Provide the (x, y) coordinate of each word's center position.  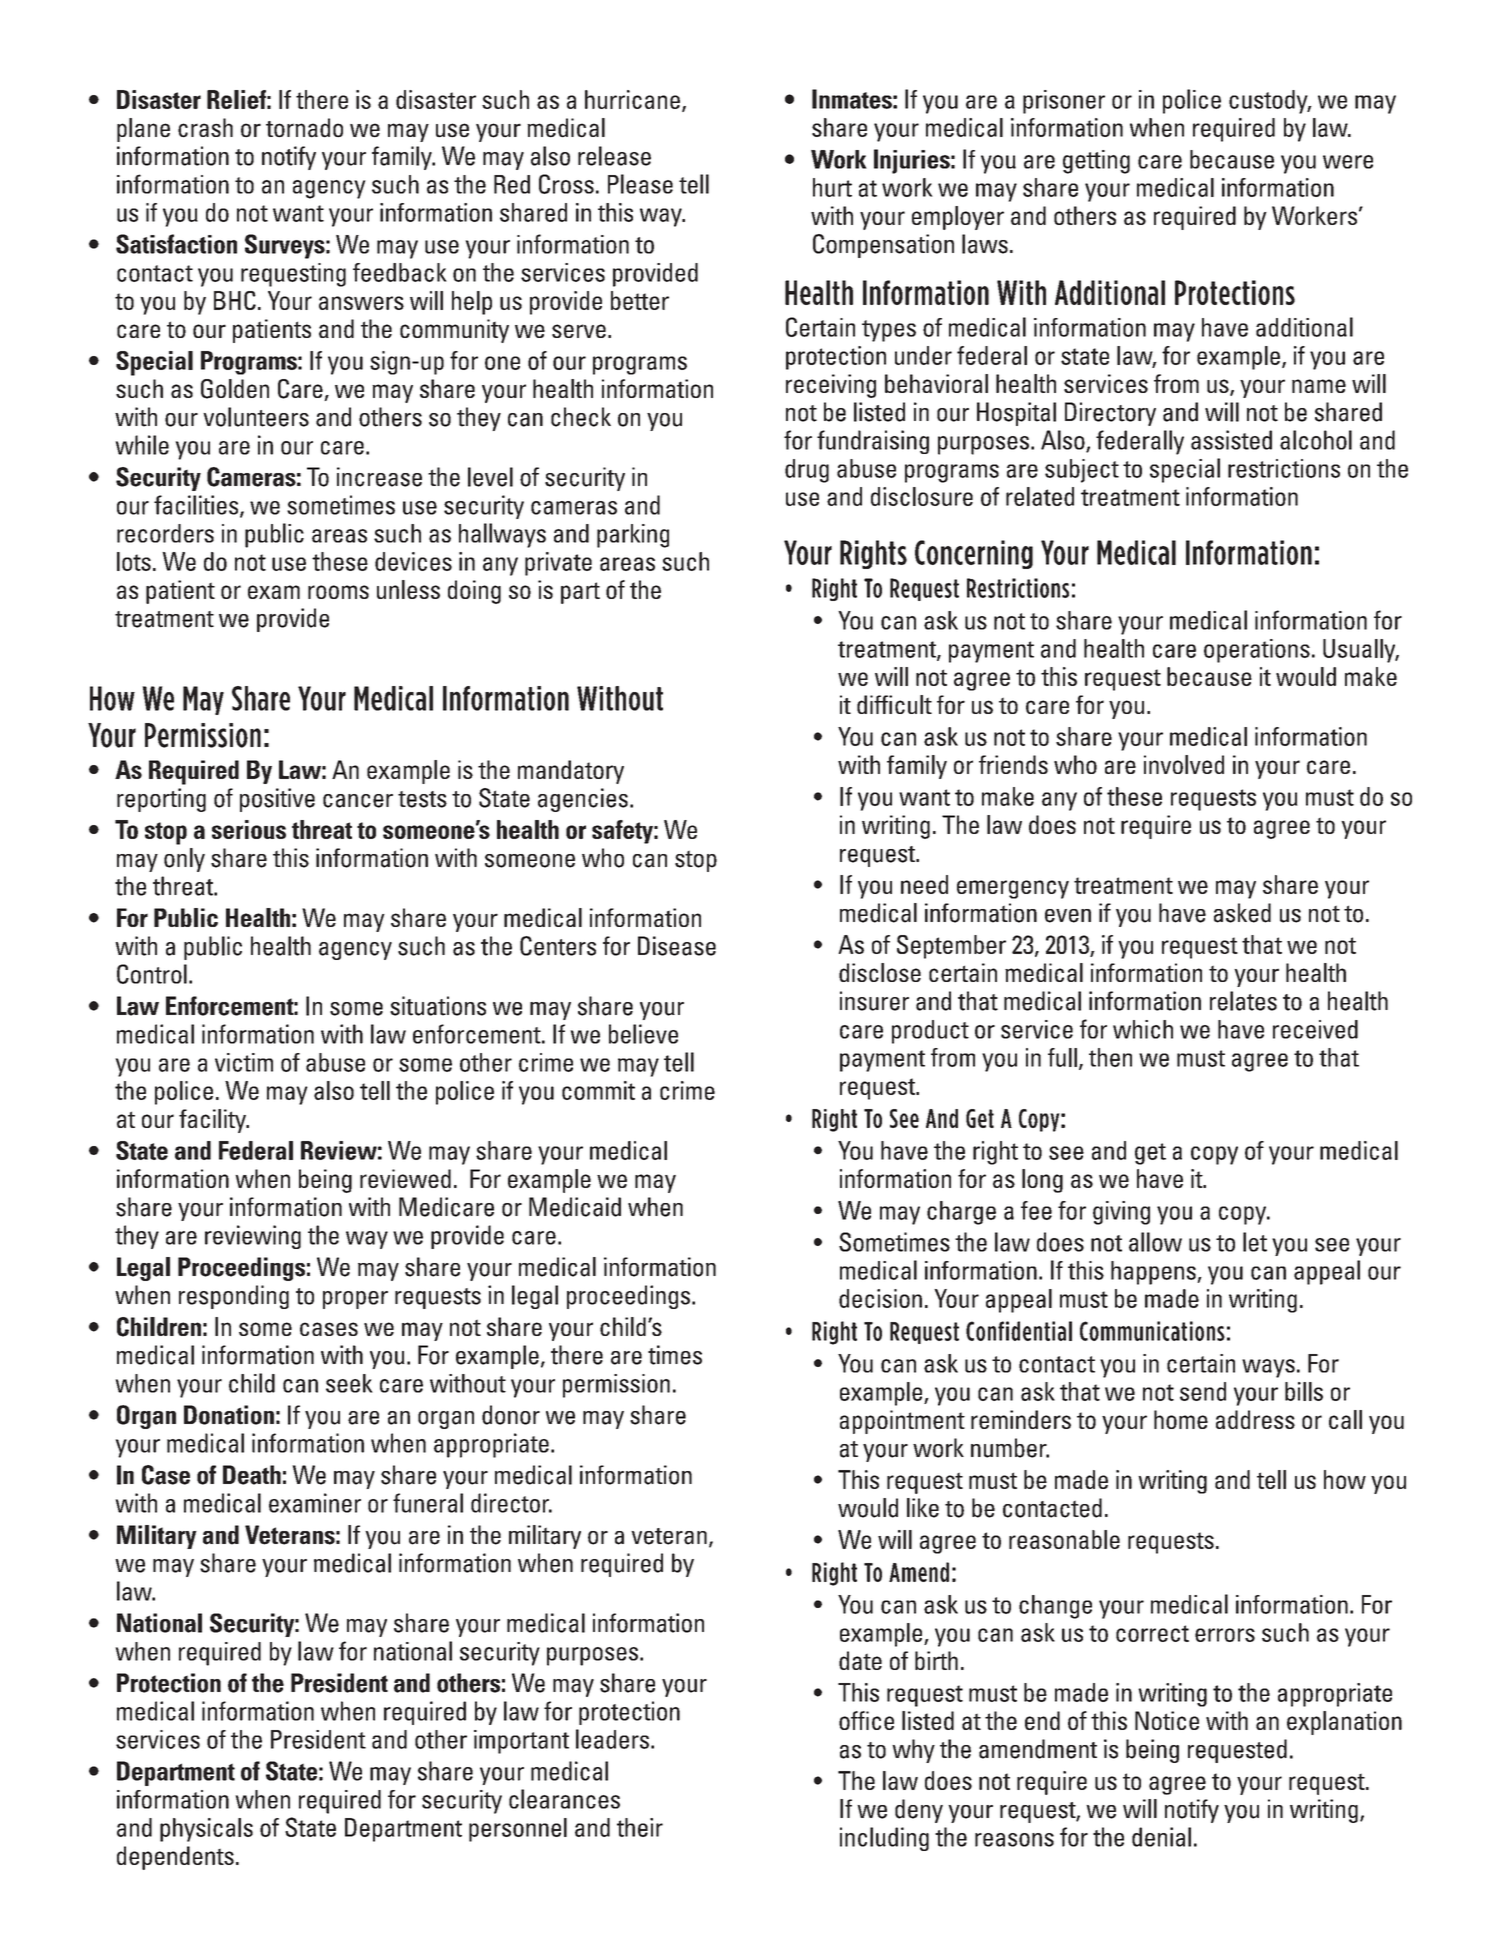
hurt (832, 187)
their (640, 1827)
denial (1161, 1837)
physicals (206, 1830)
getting (1096, 162)
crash (205, 128)
